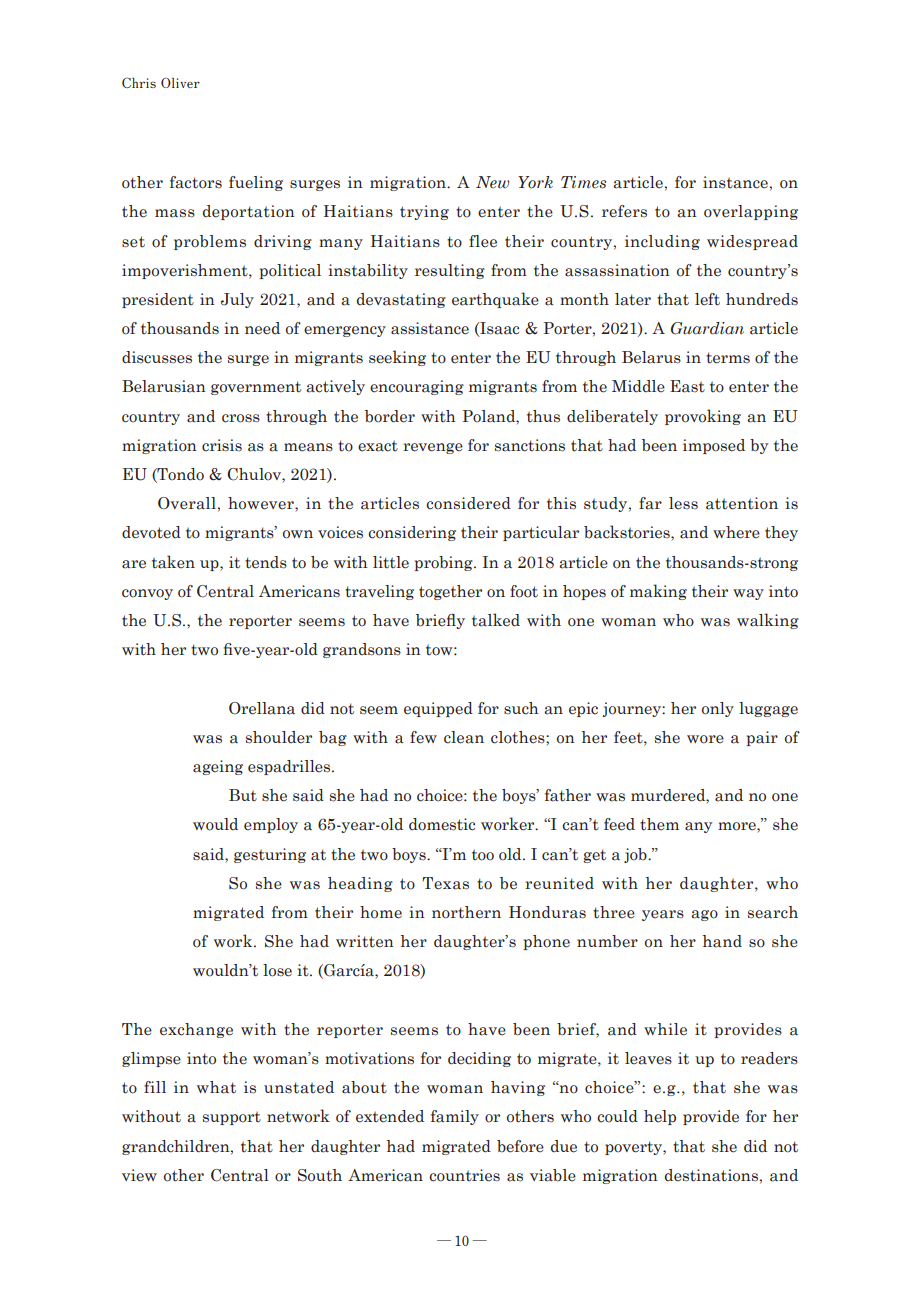  What do you see at coordinates (735, 182) in the screenshot?
I see `instance` at bounding box center [735, 182].
